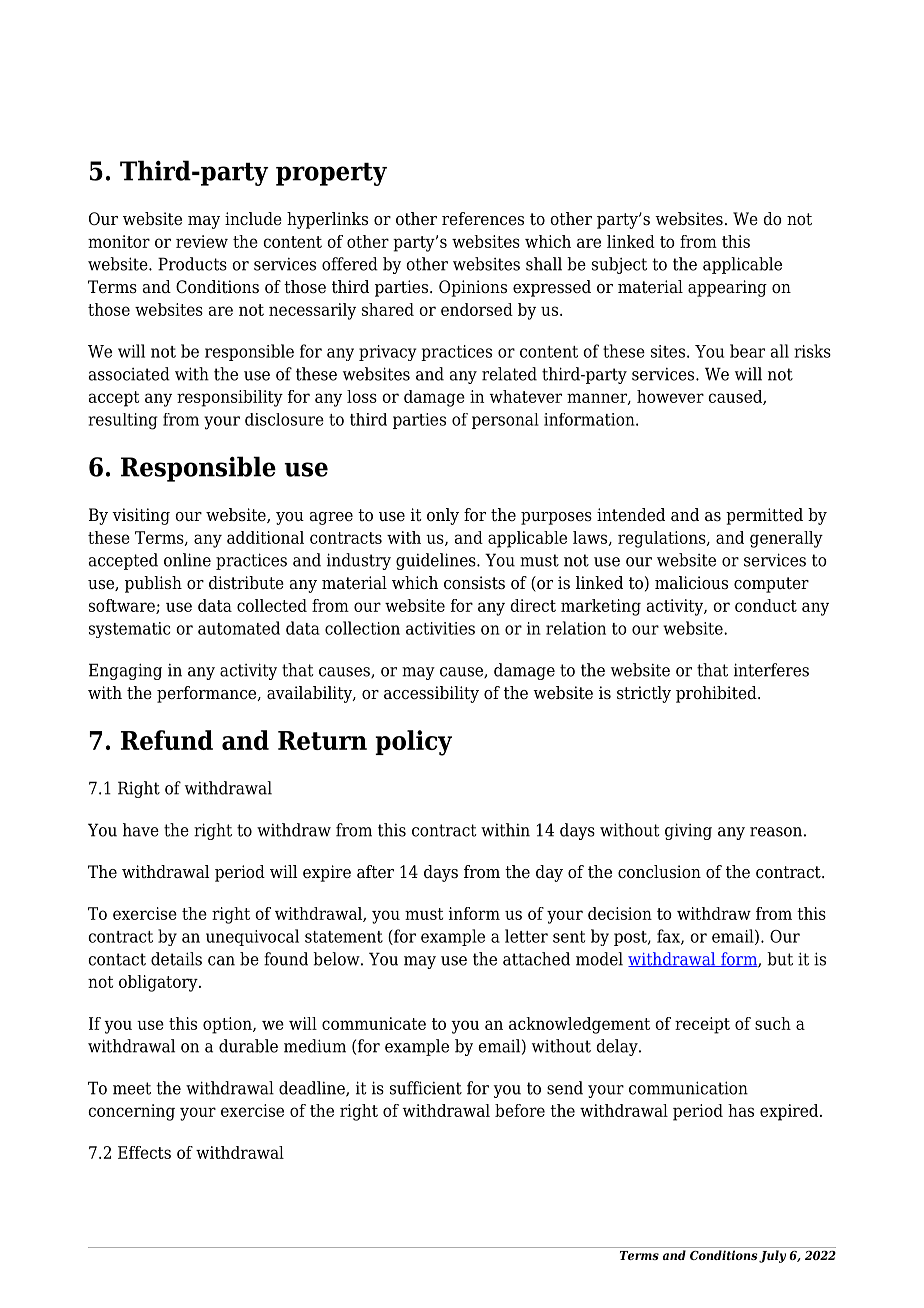 The image size is (924, 1308). What do you see at coordinates (202, 241) in the document?
I see `review` at bounding box center [202, 241].
